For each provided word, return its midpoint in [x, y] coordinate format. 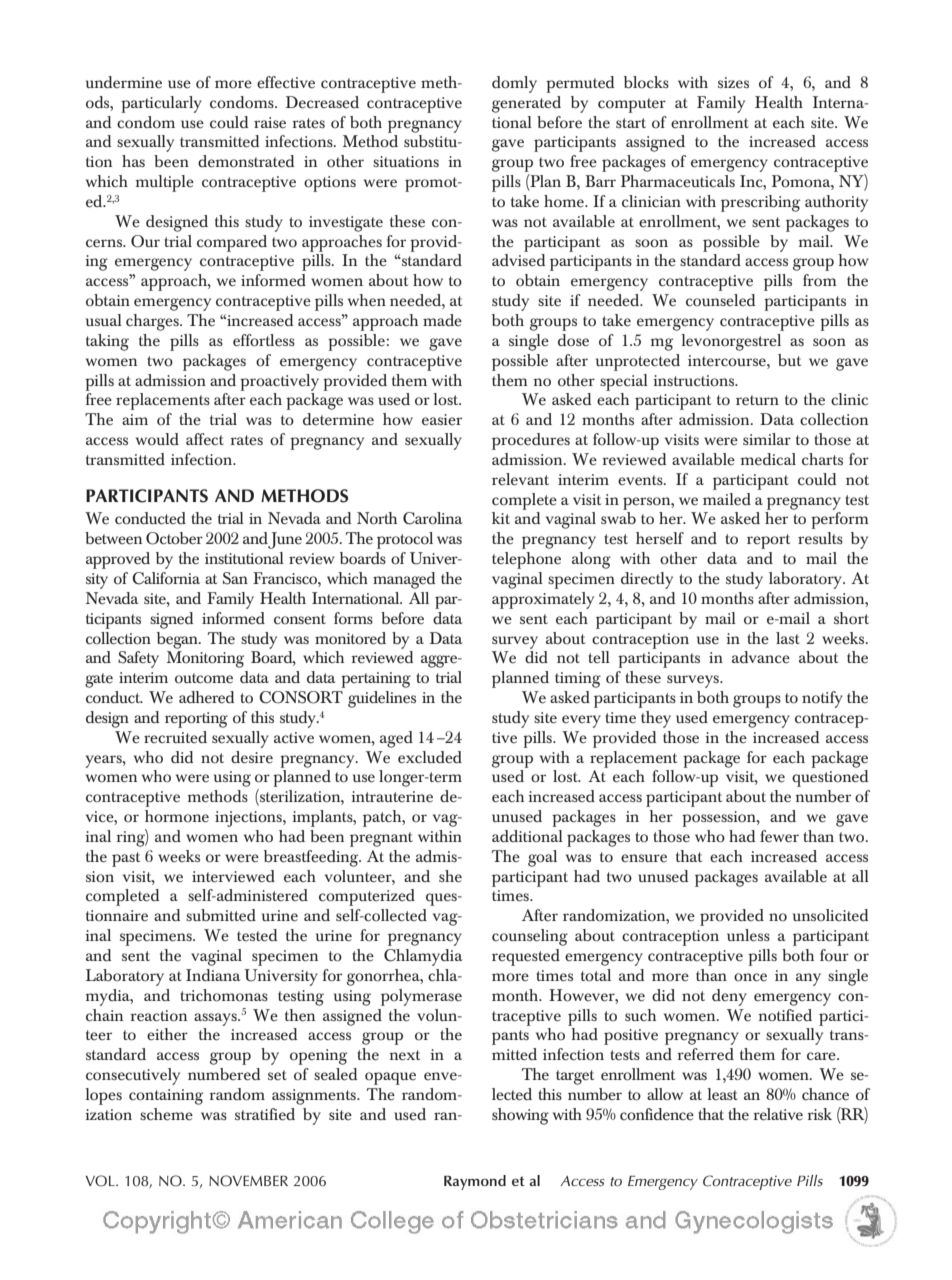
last [788, 638]
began [178, 640]
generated [526, 104]
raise [270, 123]
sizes [733, 83]
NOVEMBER [248, 1181]
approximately [543, 600]
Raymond [475, 1182]
